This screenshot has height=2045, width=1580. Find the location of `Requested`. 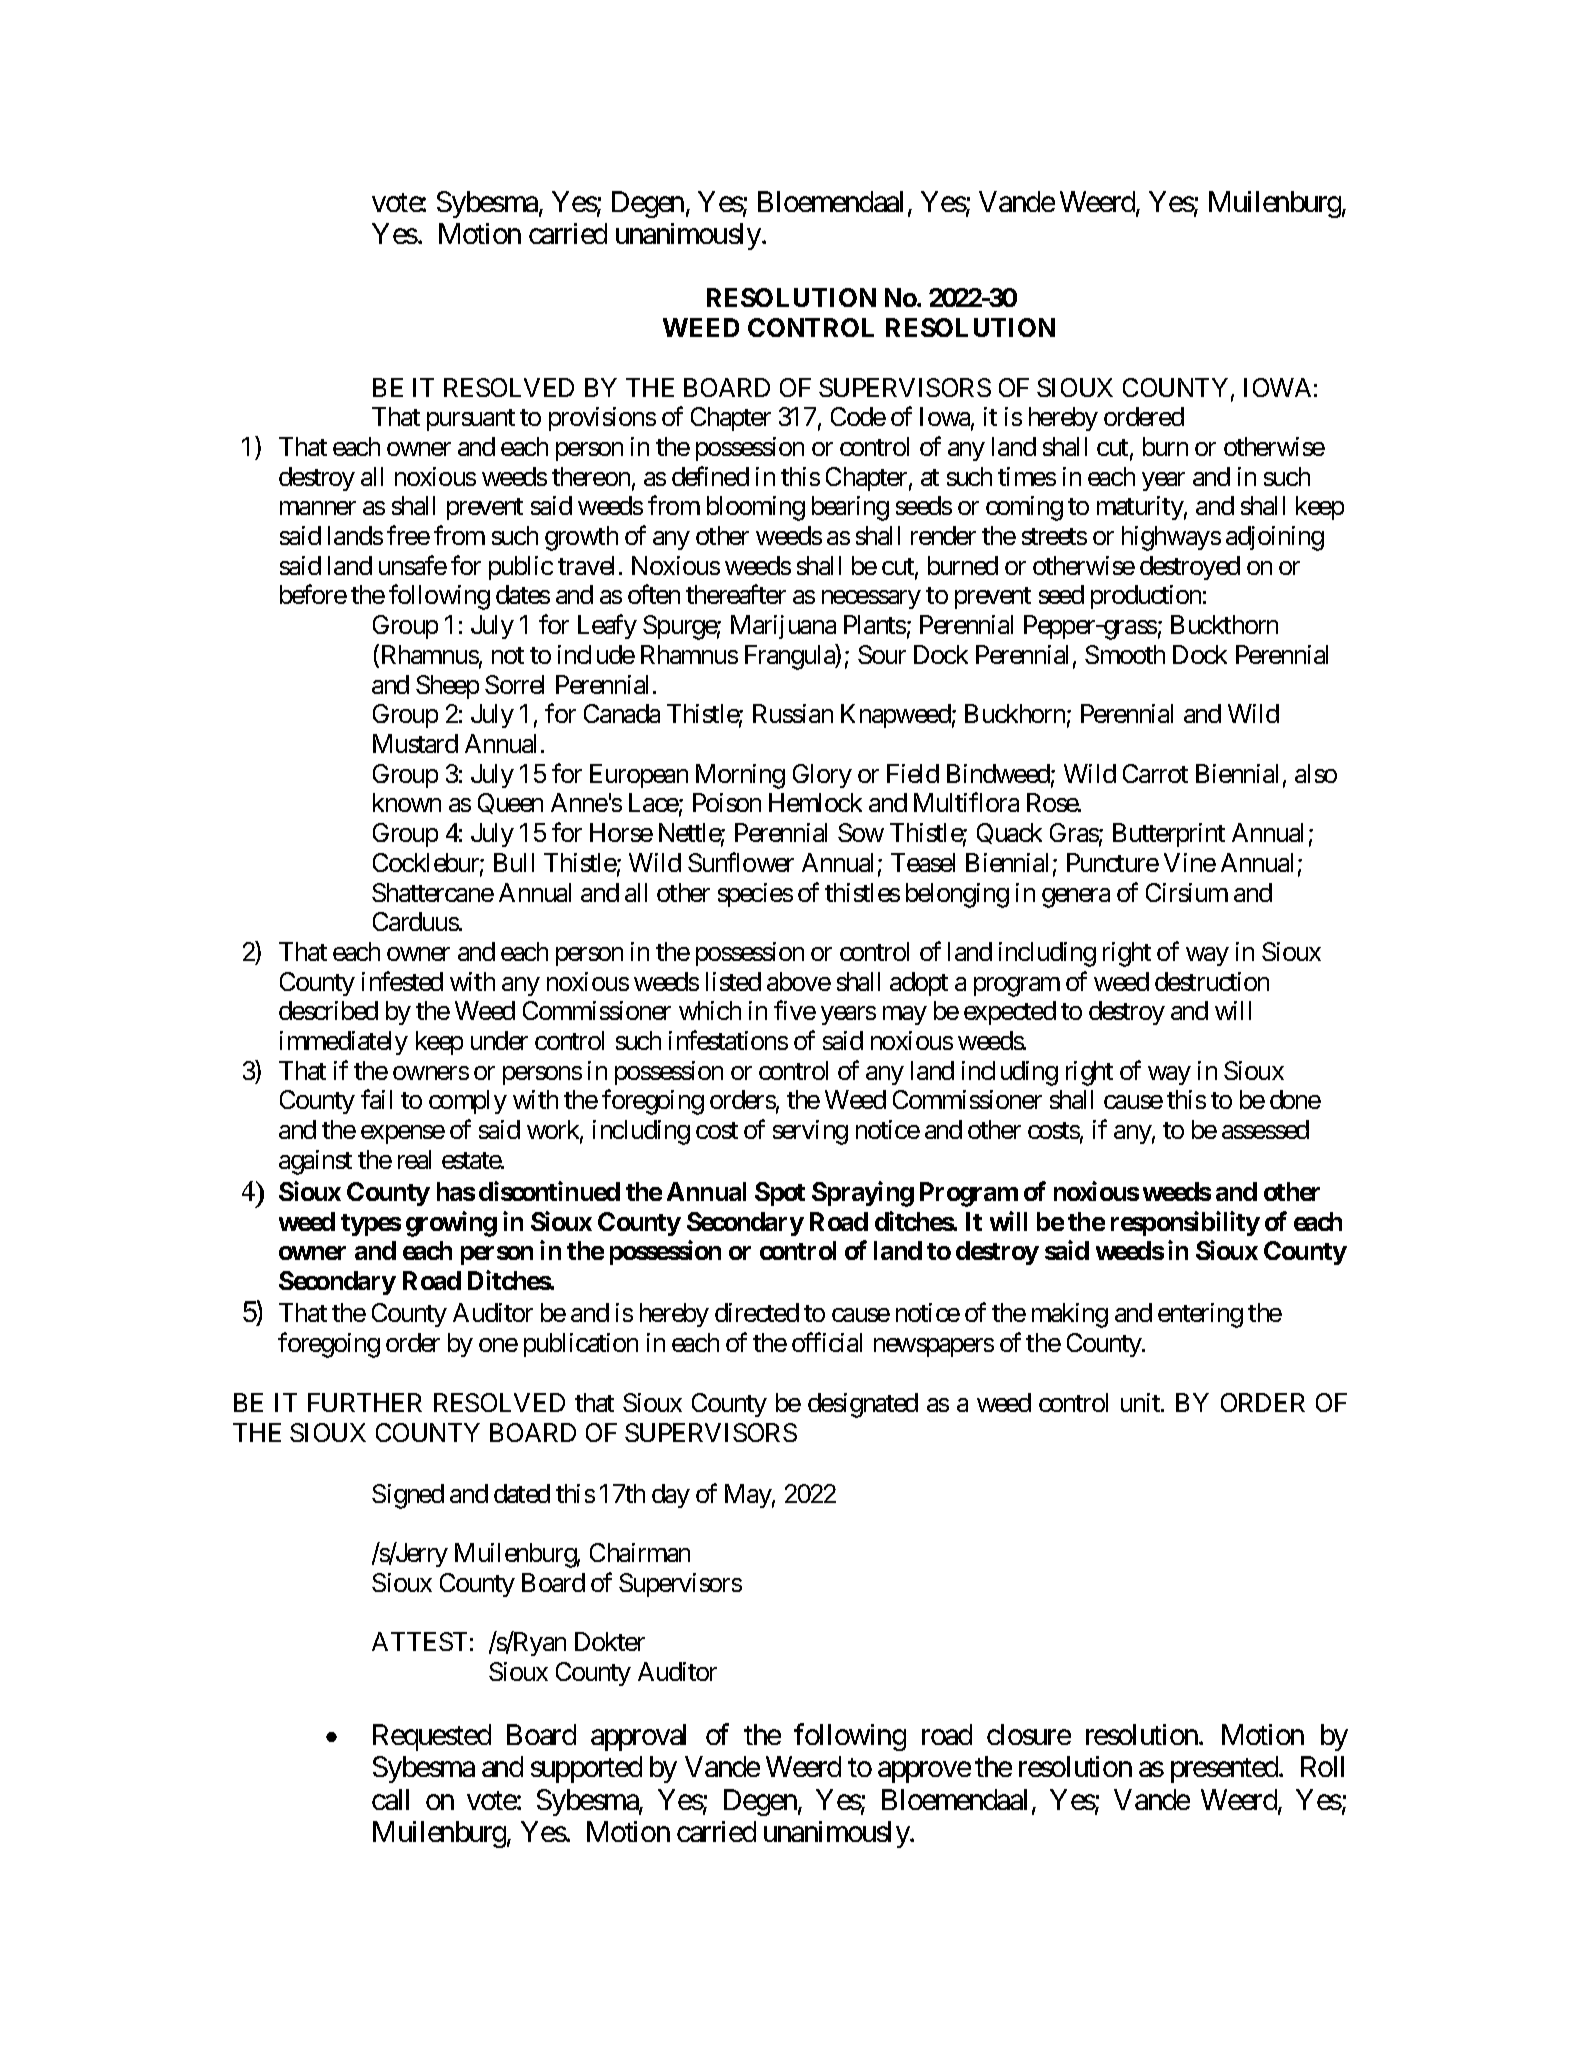

Requested is located at coordinates (432, 1737).
